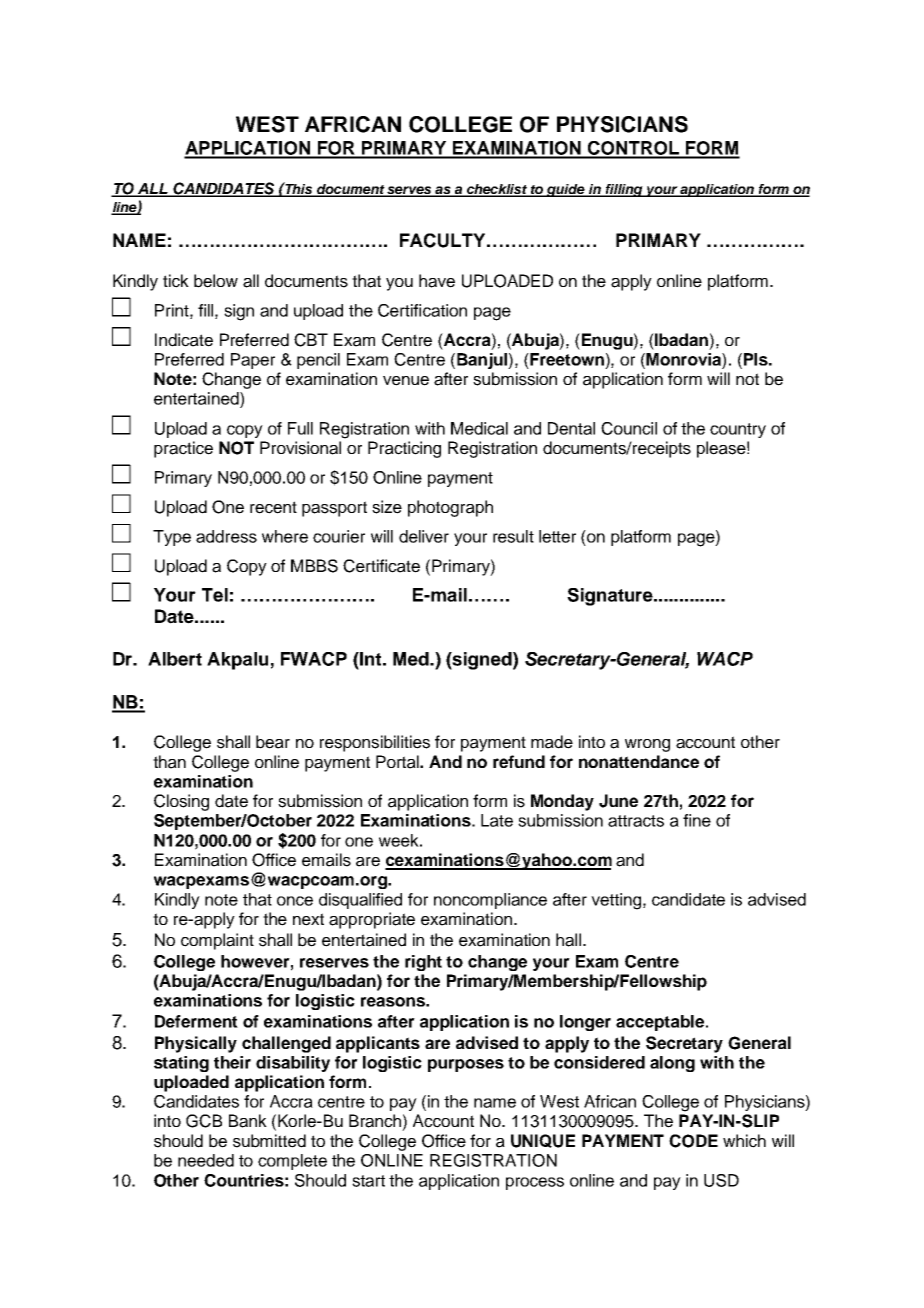  Describe the element at coordinates (497, 190) in the screenshot. I see `checklist` at that location.
